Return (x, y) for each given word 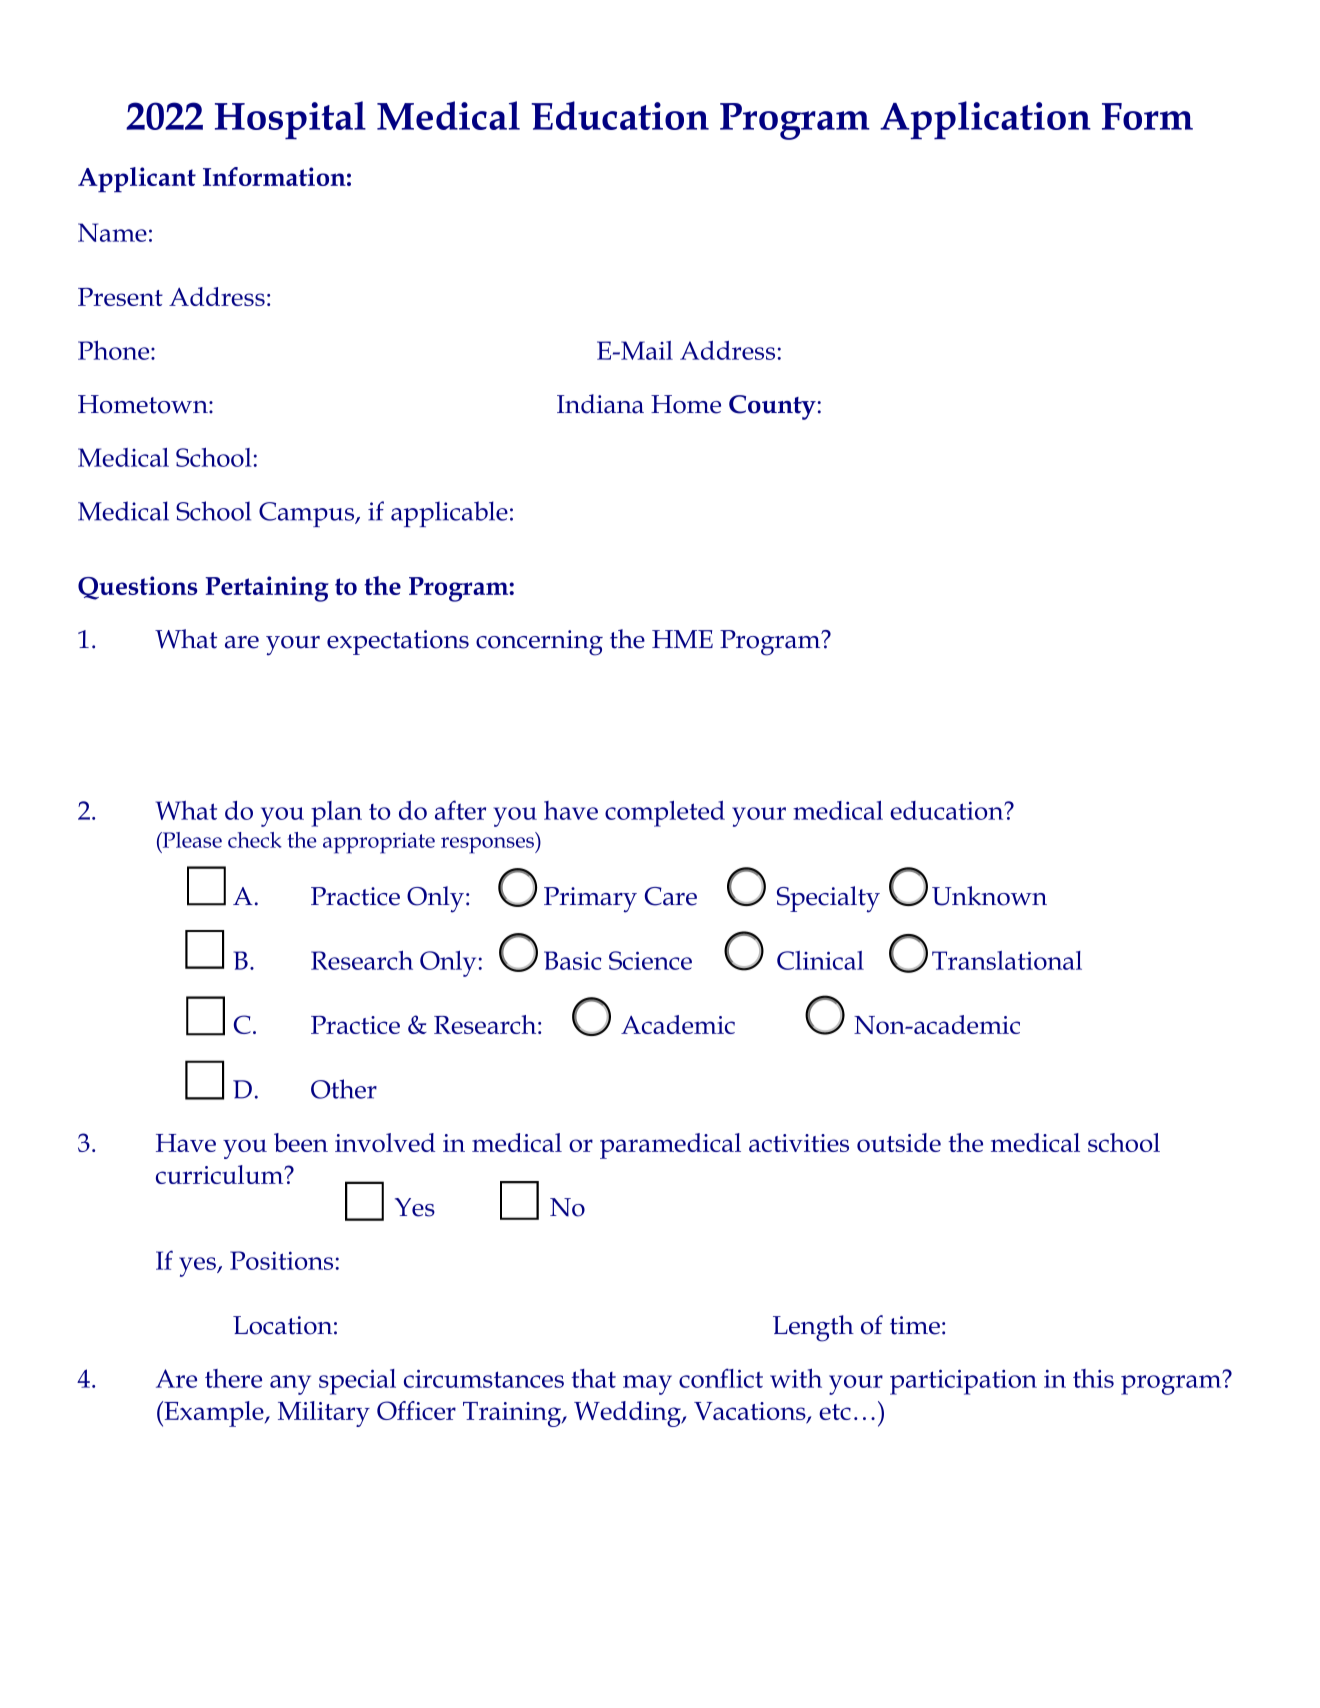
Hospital (290, 120)
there (233, 1378)
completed (665, 814)
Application (985, 120)
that (593, 1378)
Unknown (989, 896)
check (255, 840)
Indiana (600, 404)
